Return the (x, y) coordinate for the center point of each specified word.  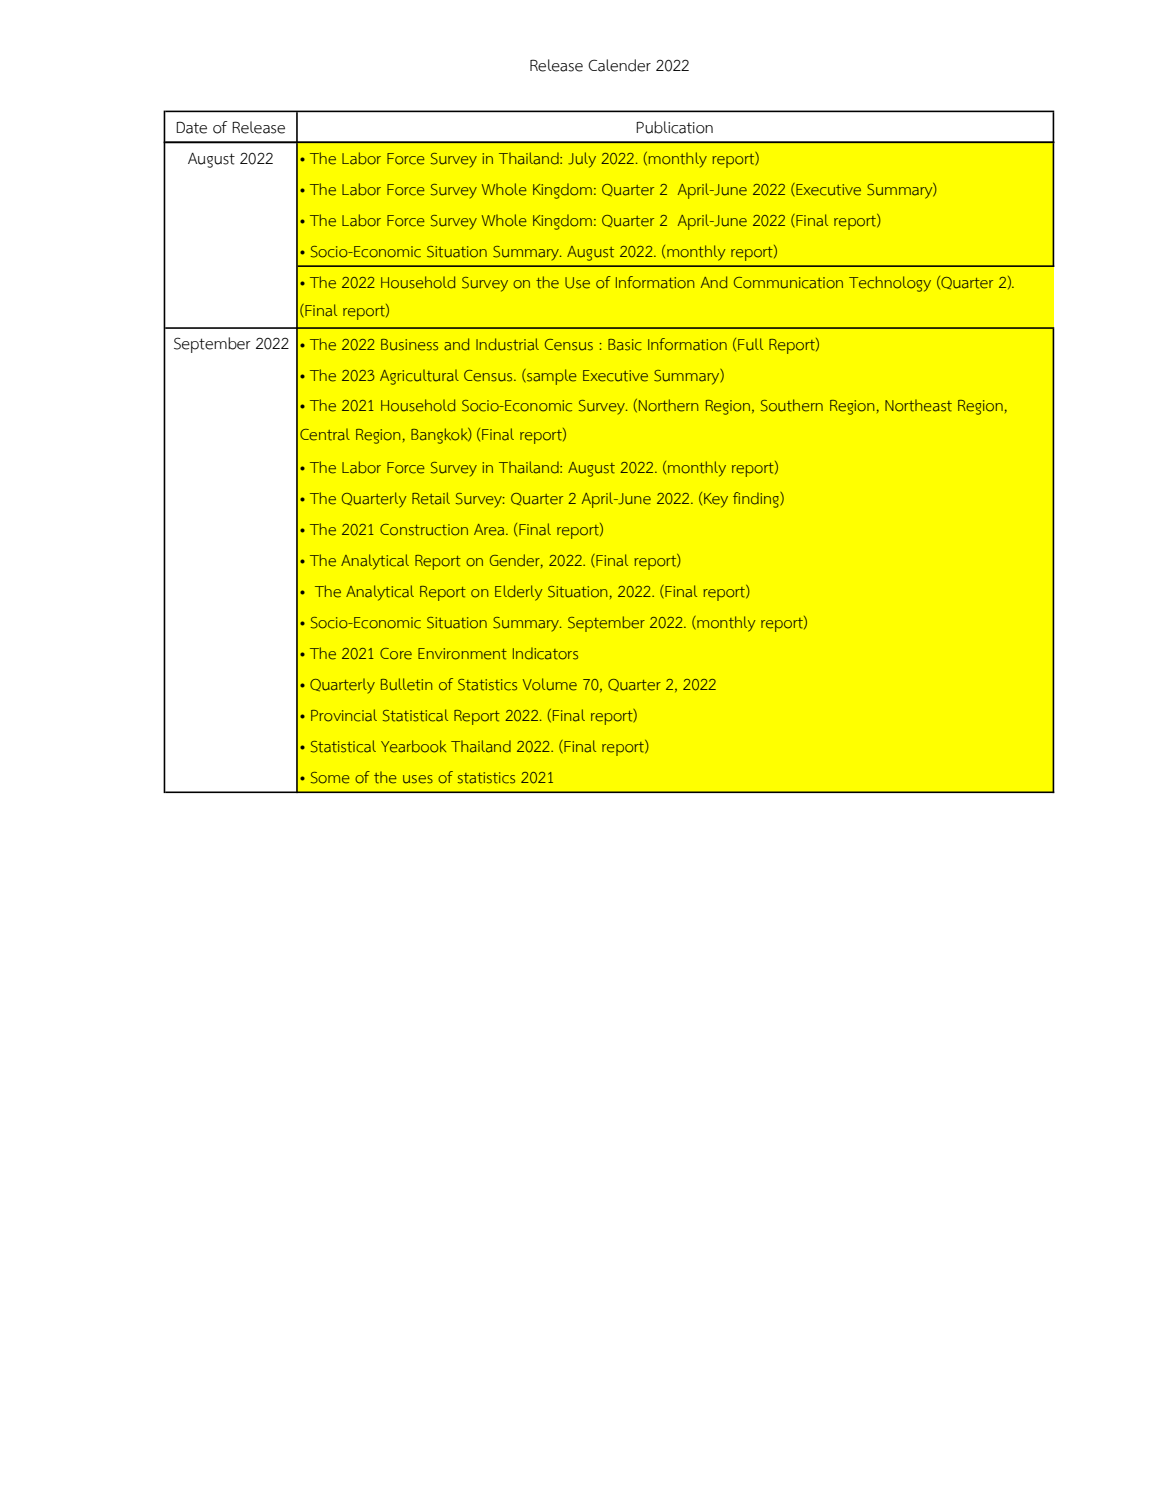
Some (330, 778)
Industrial (507, 344)
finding (757, 500)
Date (191, 127)
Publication (674, 127)
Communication (788, 283)
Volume (550, 684)
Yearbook (413, 746)
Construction (424, 530)
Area (490, 530)
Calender (619, 65)
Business (409, 345)
